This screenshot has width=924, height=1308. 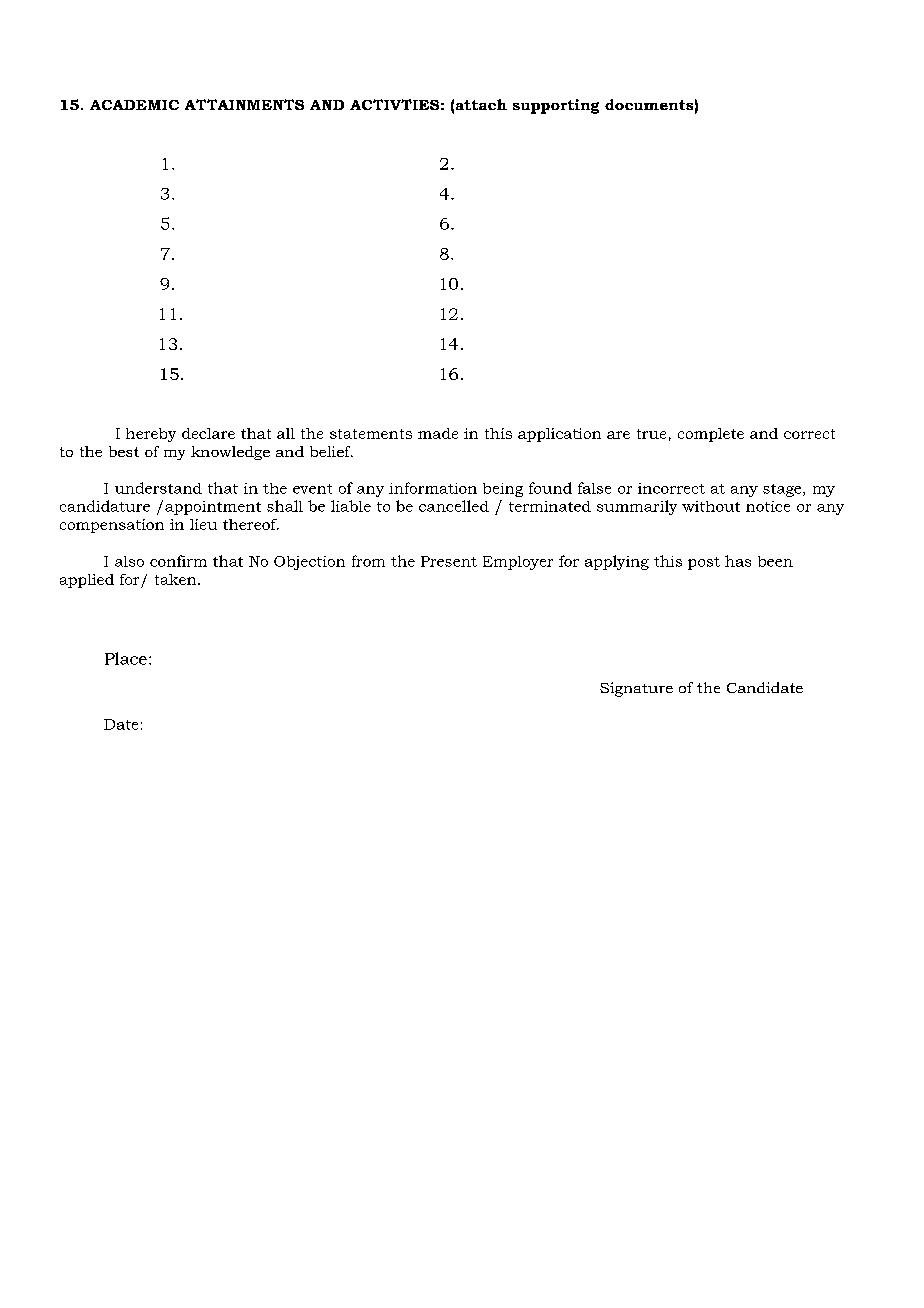 What do you see at coordinates (711, 435) in the screenshot?
I see `complete` at bounding box center [711, 435].
